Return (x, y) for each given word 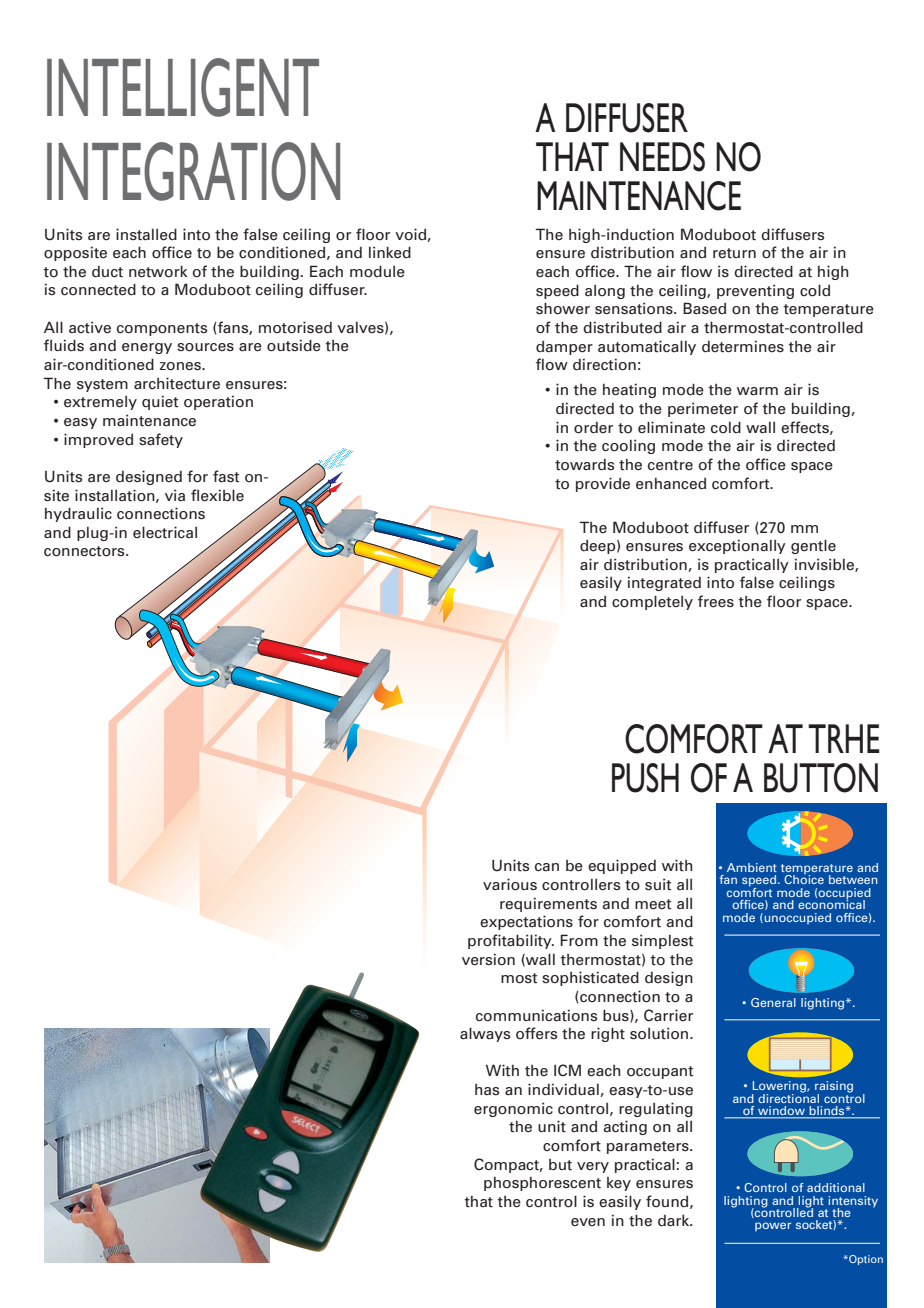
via (175, 495)
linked (390, 252)
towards (584, 465)
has (487, 1090)
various (510, 884)
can (547, 867)
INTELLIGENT (183, 87)
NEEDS (662, 157)
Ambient (752, 867)
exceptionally (737, 546)
